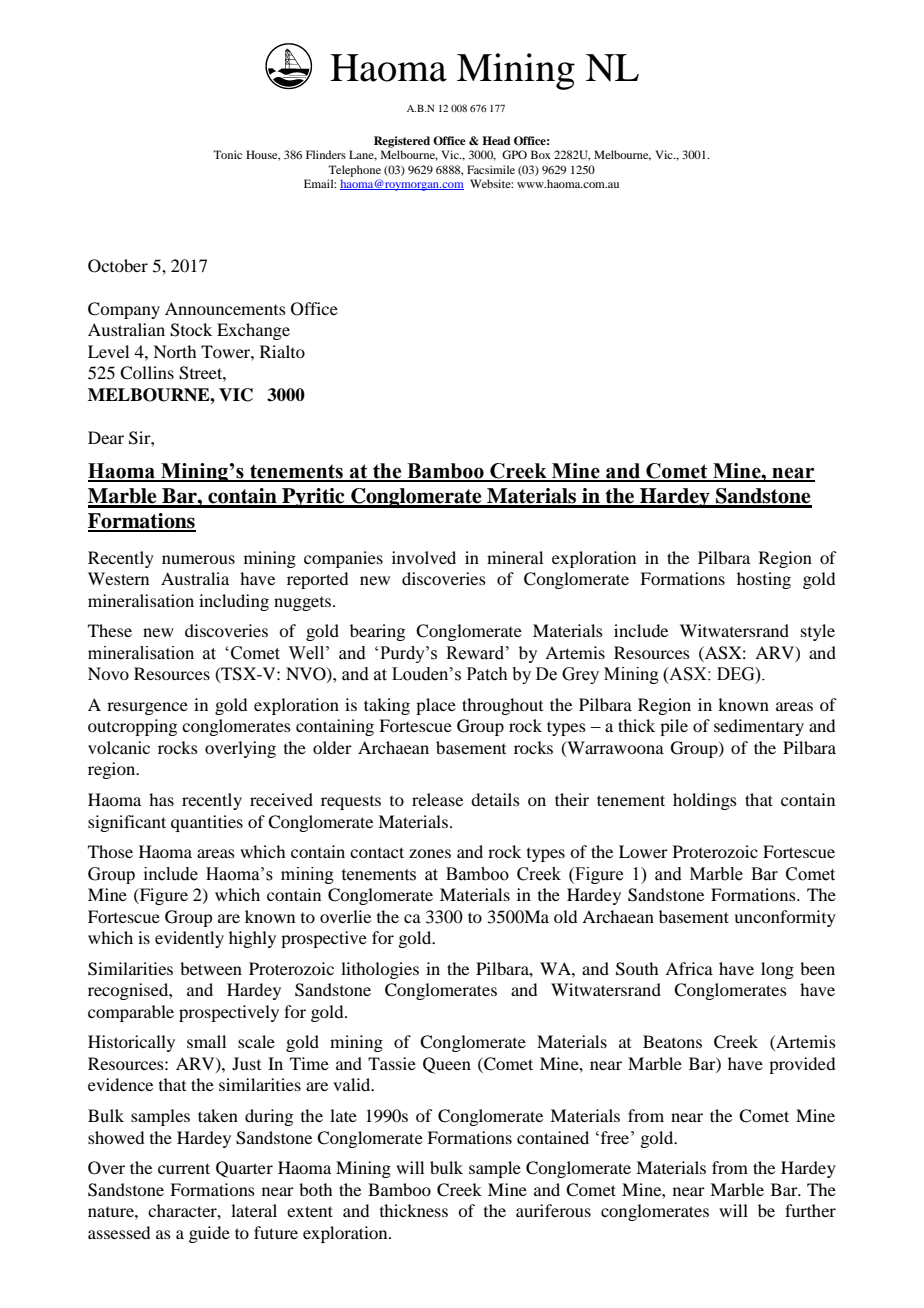  I want to click on current, so click(184, 1168).
